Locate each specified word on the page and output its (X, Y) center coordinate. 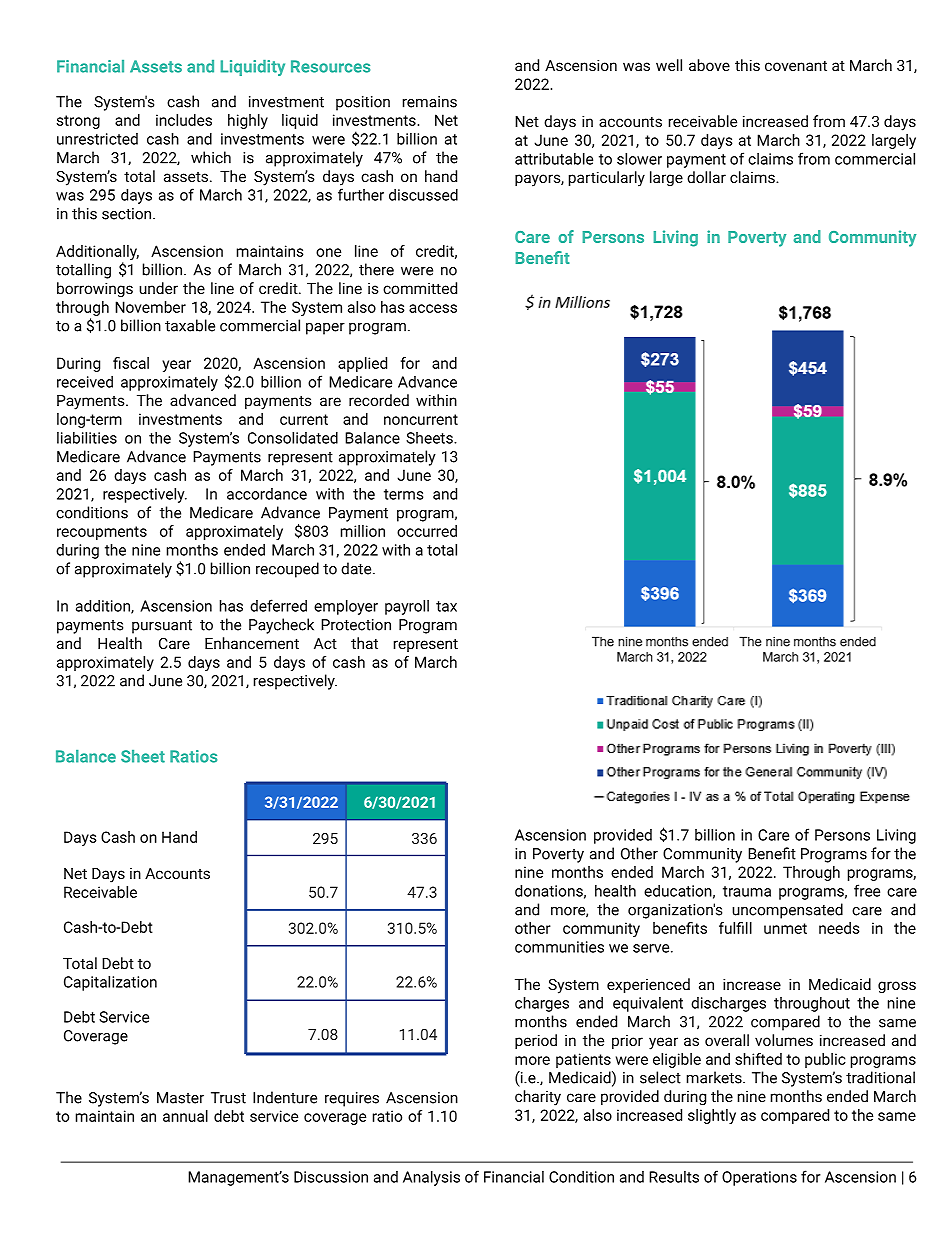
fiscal (131, 363)
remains (430, 102)
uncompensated (787, 911)
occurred (427, 531)
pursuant (162, 627)
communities (559, 947)
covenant (796, 65)
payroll (407, 607)
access (433, 308)
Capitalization (110, 983)
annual (185, 1116)
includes (184, 120)
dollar (706, 177)
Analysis (431, 1178)
